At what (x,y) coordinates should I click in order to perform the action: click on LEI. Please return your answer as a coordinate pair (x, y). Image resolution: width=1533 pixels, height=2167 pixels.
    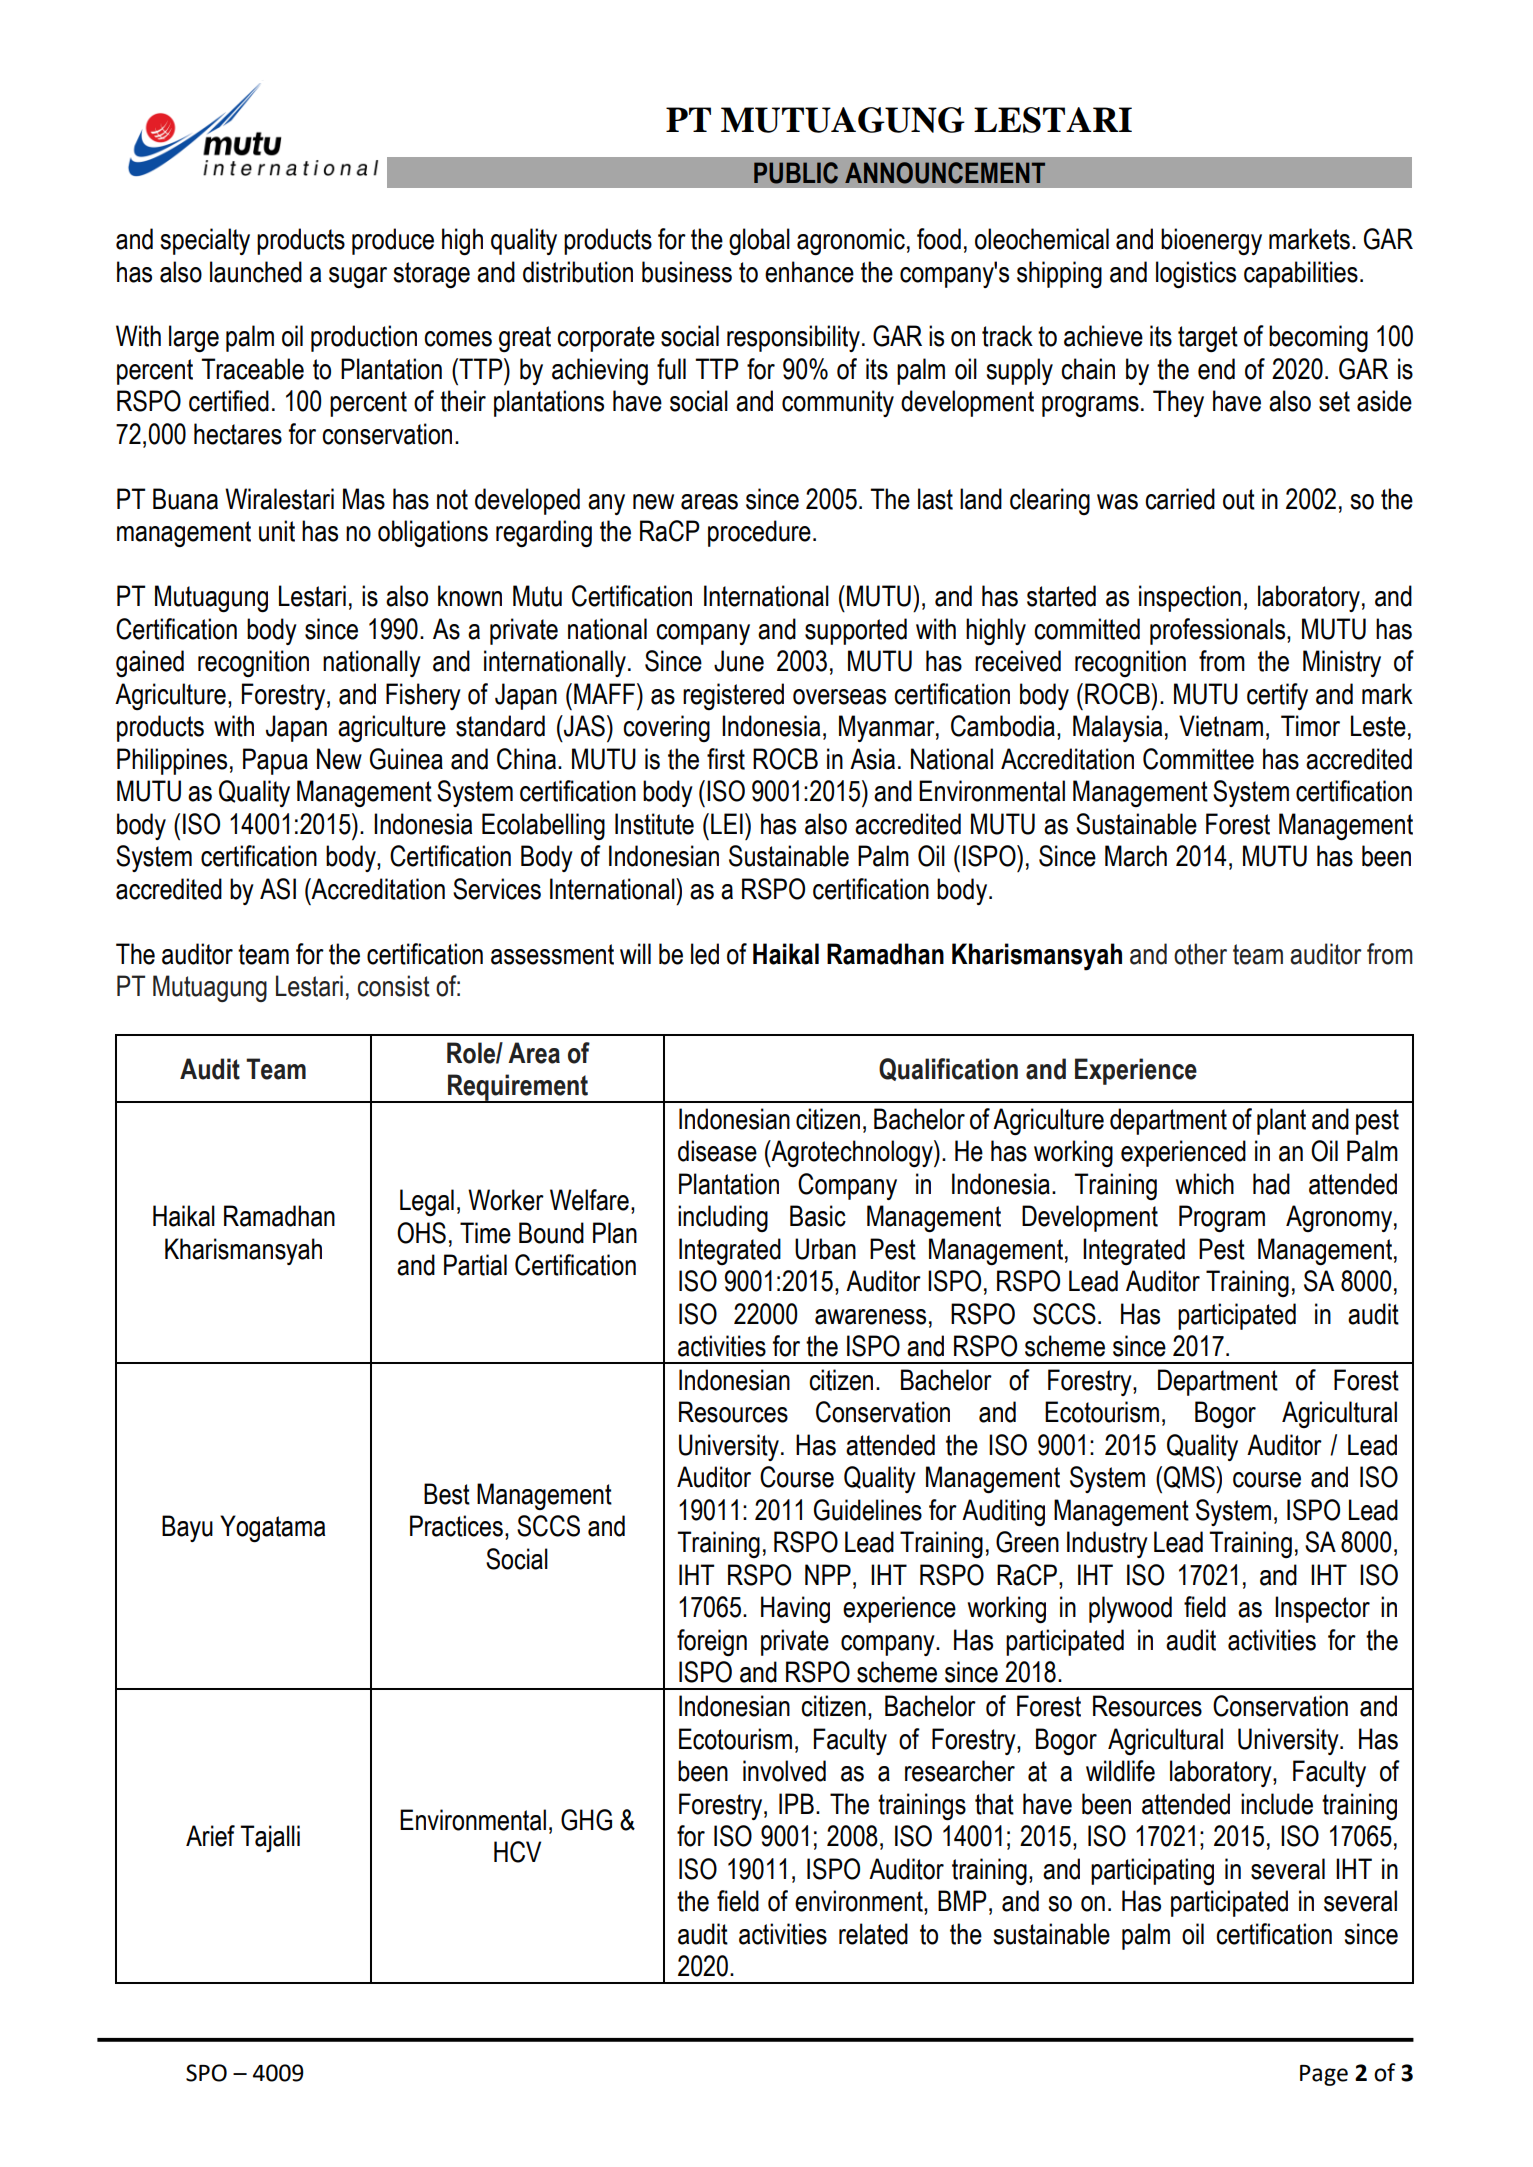
    Looking at the image, I should click on (727, 823).
